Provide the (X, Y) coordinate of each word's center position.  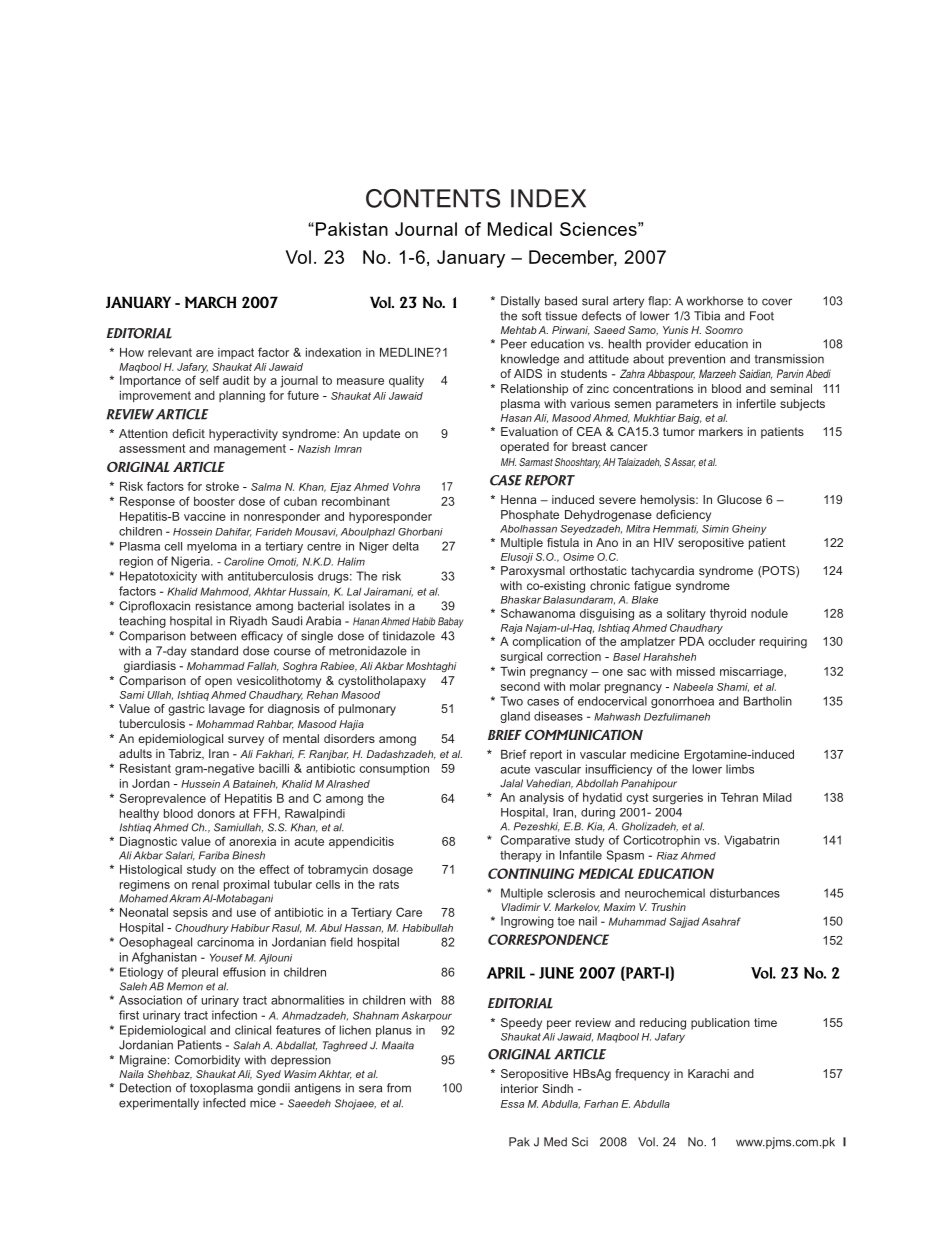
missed (696, 671)
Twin (512, 671)
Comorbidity (207, 1061)
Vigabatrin (751, 841)
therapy (521, 856)
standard (214, 651)
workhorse (714, 301)
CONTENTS (433, 198)
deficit (188, 433)
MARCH (210, 302)
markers (721, 431)
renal (205, 884)
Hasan (516, 418)
